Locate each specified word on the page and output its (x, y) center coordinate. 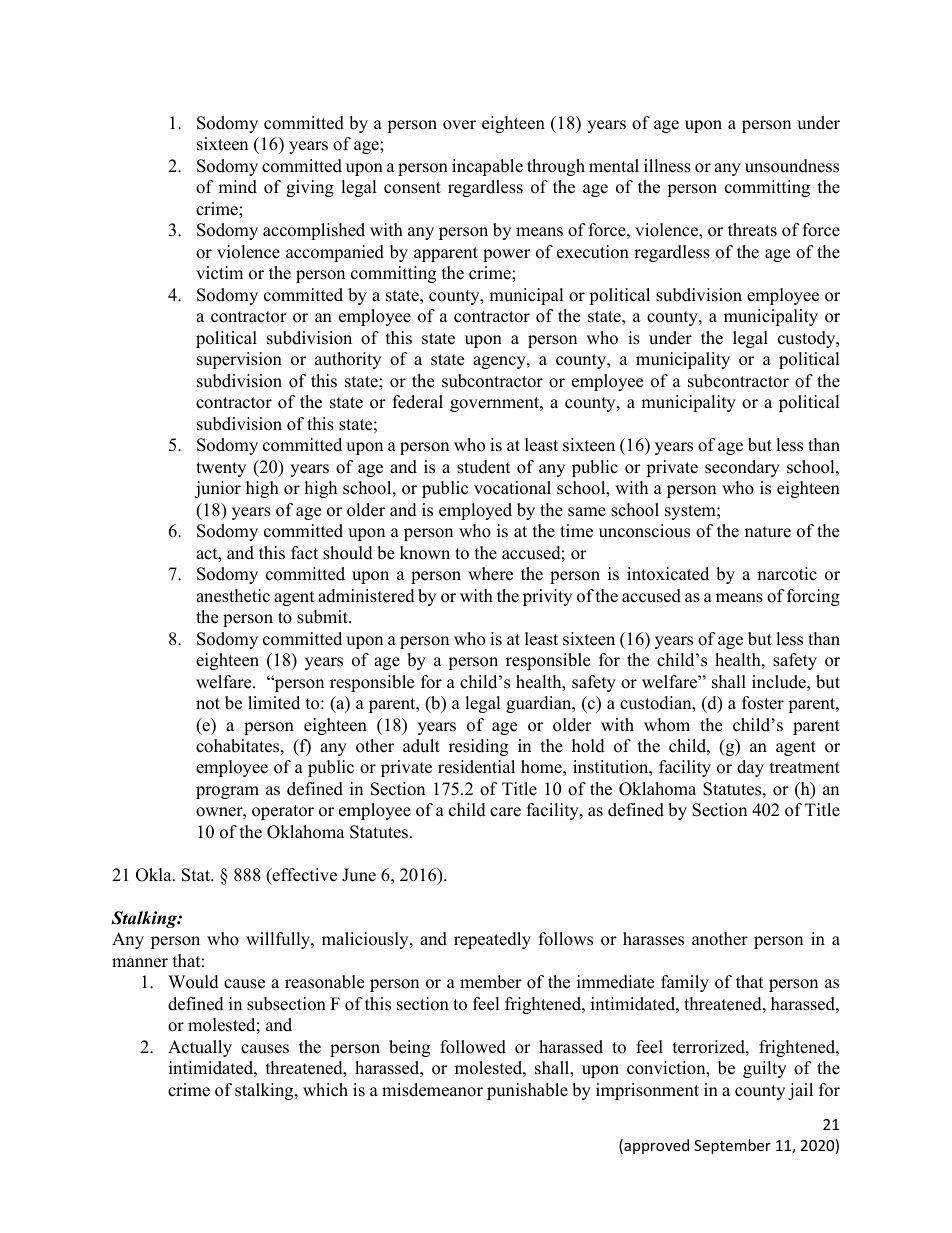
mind (237, 187)
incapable (487, 167)
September (732, 1146)
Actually (200, 1048)
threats (752, 230)
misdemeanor (432, 1090)
